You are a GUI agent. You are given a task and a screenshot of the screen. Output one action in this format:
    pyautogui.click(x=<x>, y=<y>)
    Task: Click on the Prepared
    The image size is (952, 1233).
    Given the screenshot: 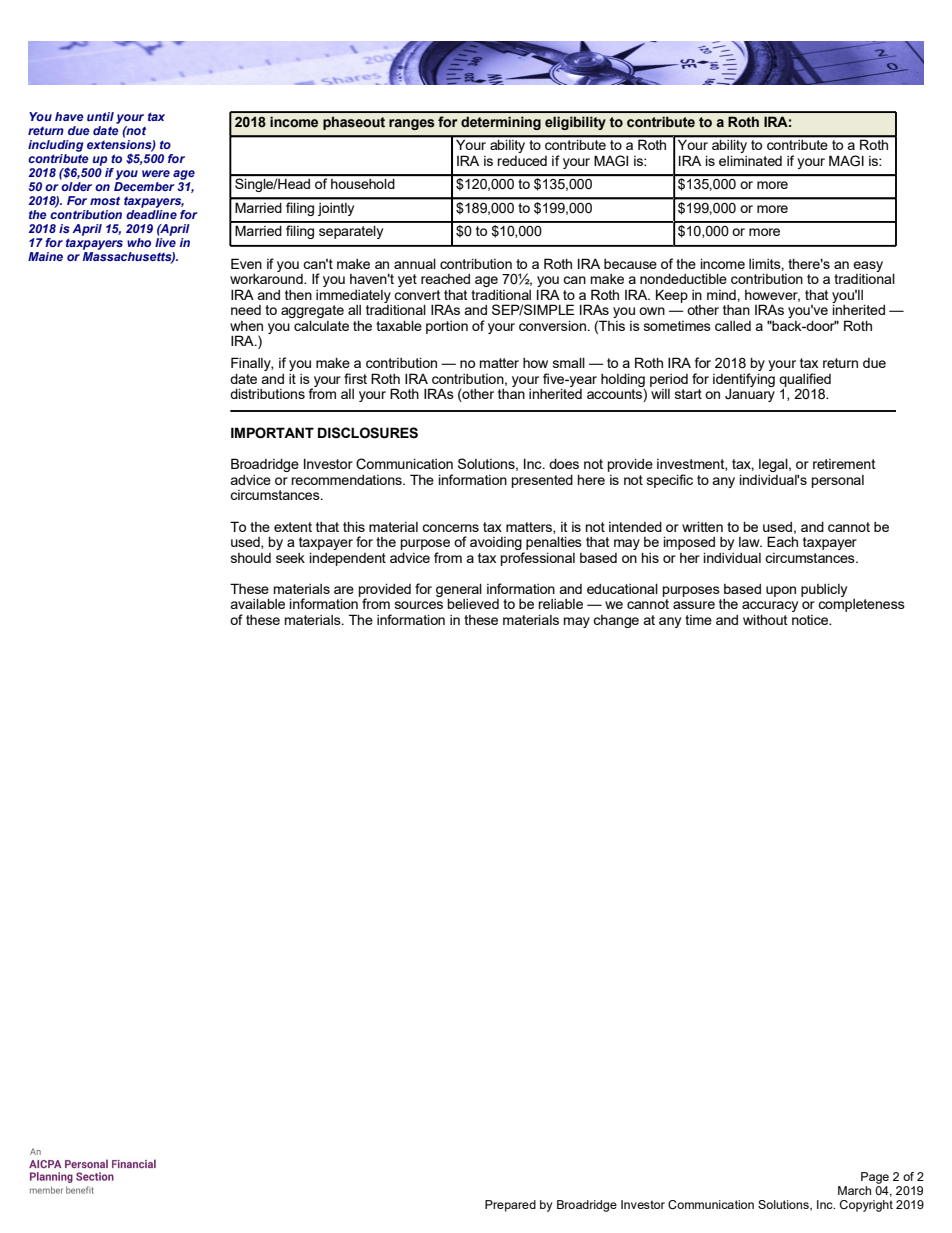 What is the action you would take?
    pyautogui.click(x=510, y=1206)
